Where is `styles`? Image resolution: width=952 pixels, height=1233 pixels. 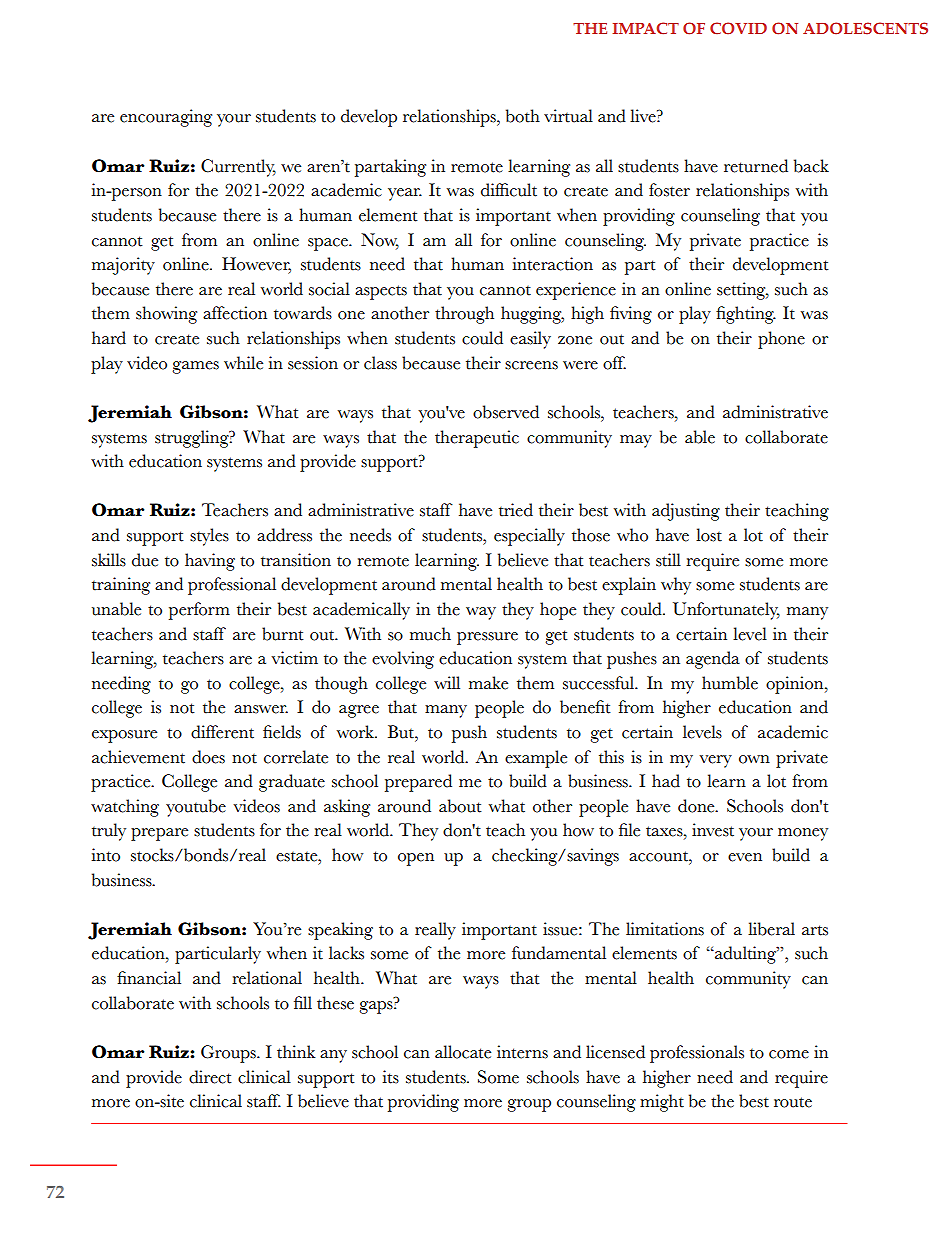
styles is located at coordinates (209, 537).
